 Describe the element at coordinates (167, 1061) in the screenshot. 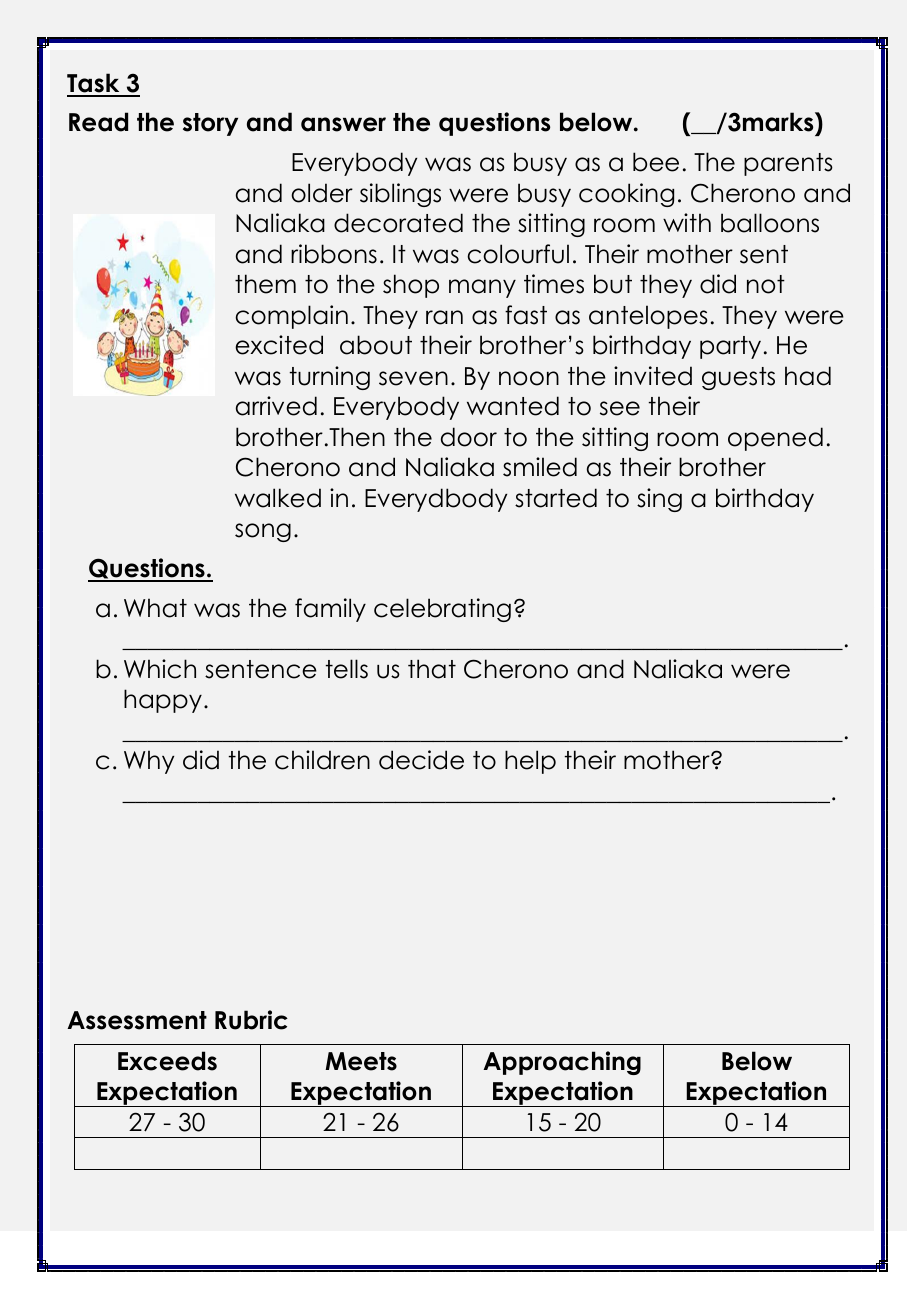

I see `Exceeds` at that location.
